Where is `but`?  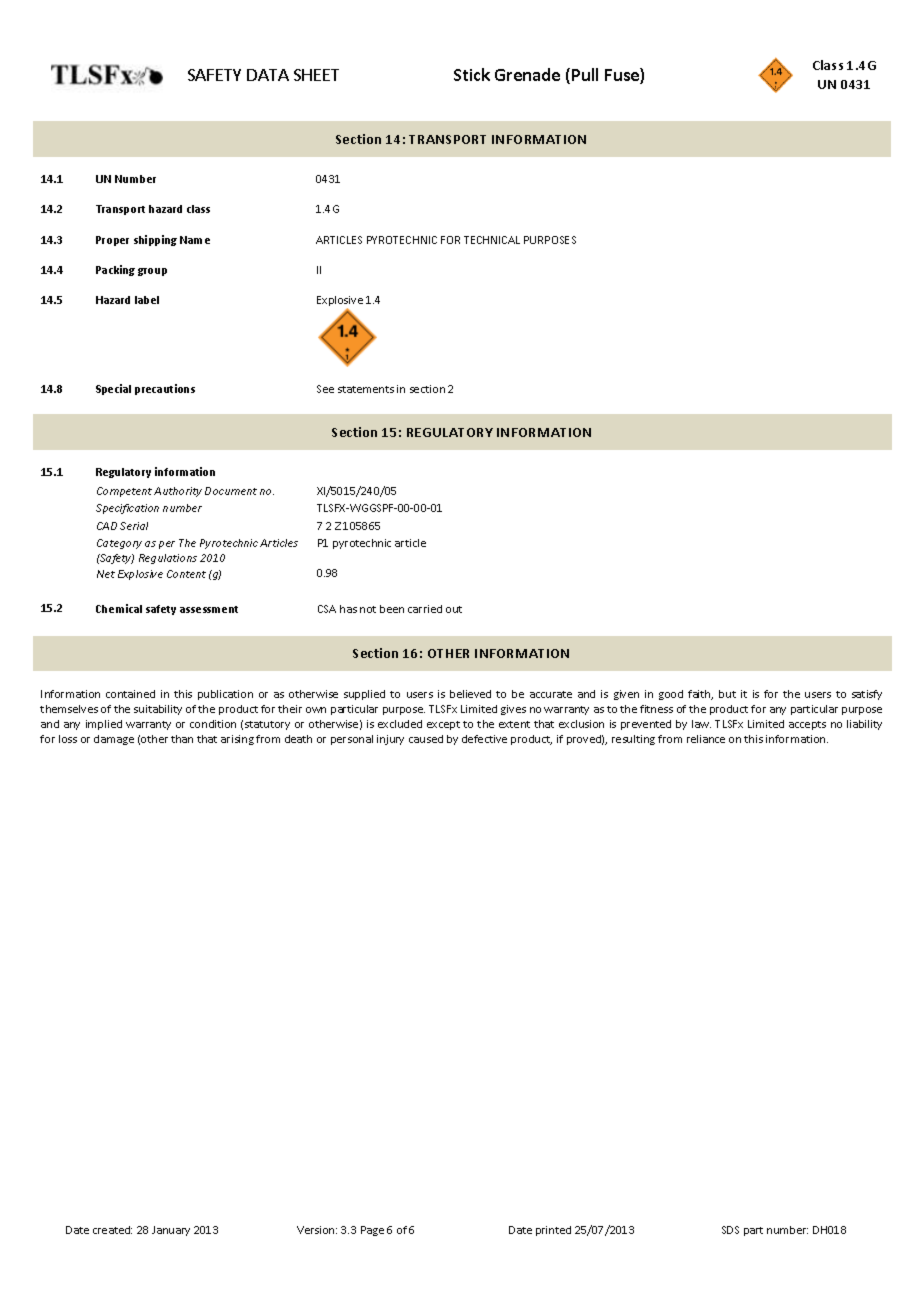
but is located at coordinates (727, 694).
